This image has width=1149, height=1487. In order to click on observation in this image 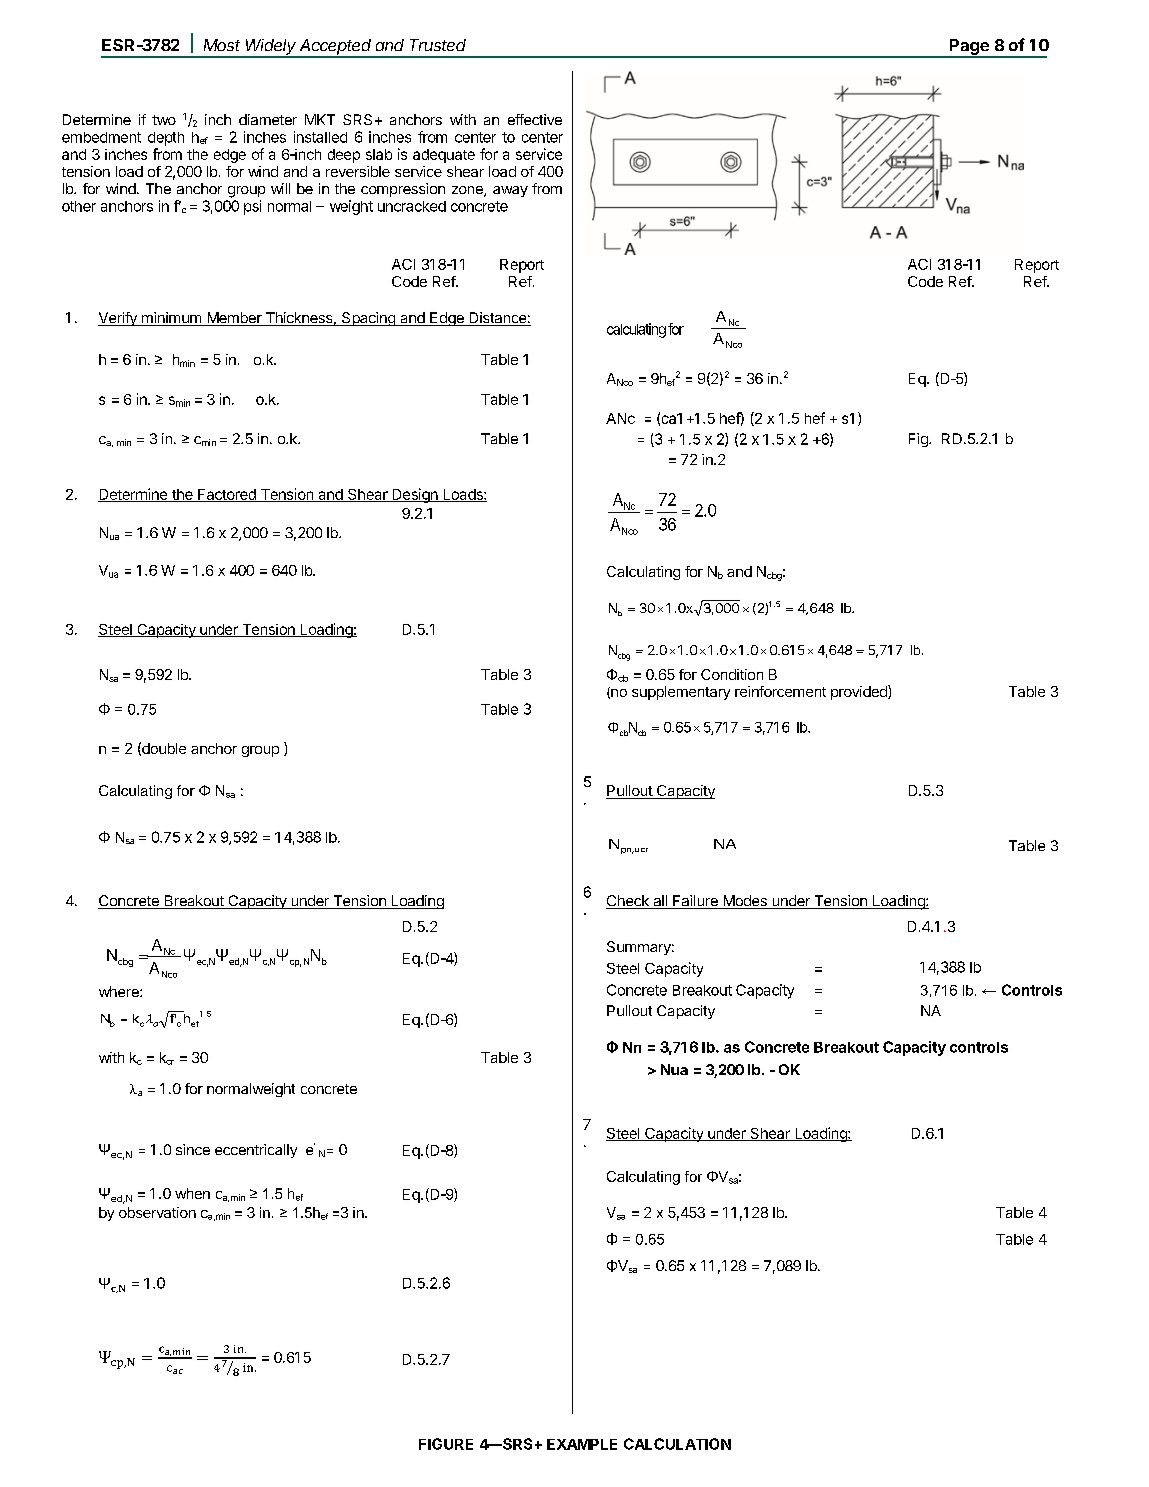, I will do `click(157, 1212)`.
